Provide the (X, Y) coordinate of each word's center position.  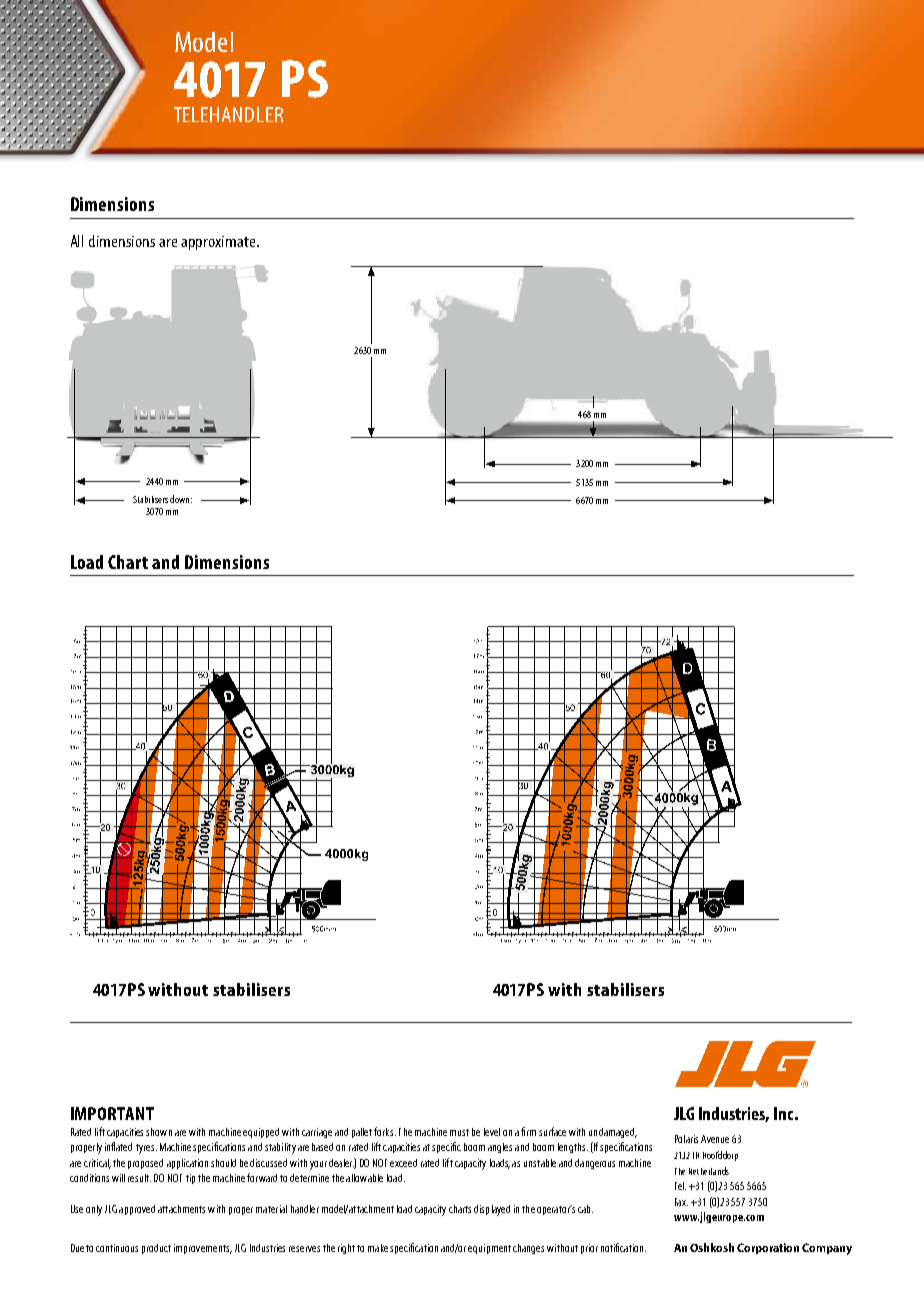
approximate (219, 243)
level (492, 1132)
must (459, 1132)
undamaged (613, 1133)
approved (137, 1210)
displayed (492, 1210)
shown (159, 1132)
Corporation (768, 1248)
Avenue (715, 1139)
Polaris (686, 1139)
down (179, 499)
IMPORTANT (112, 1113)
